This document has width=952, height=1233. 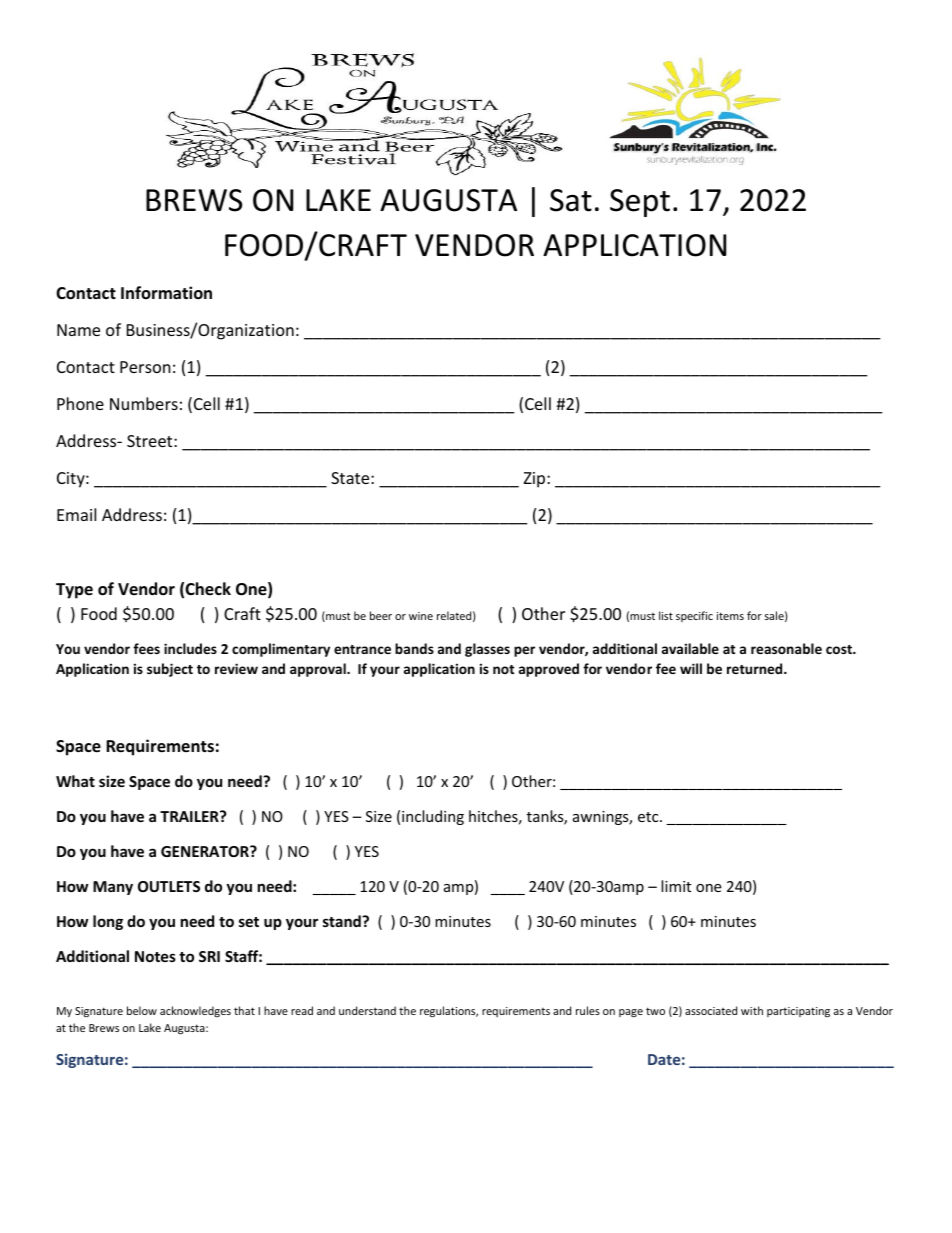 I want to click on What, so click(x=75, y=781).
